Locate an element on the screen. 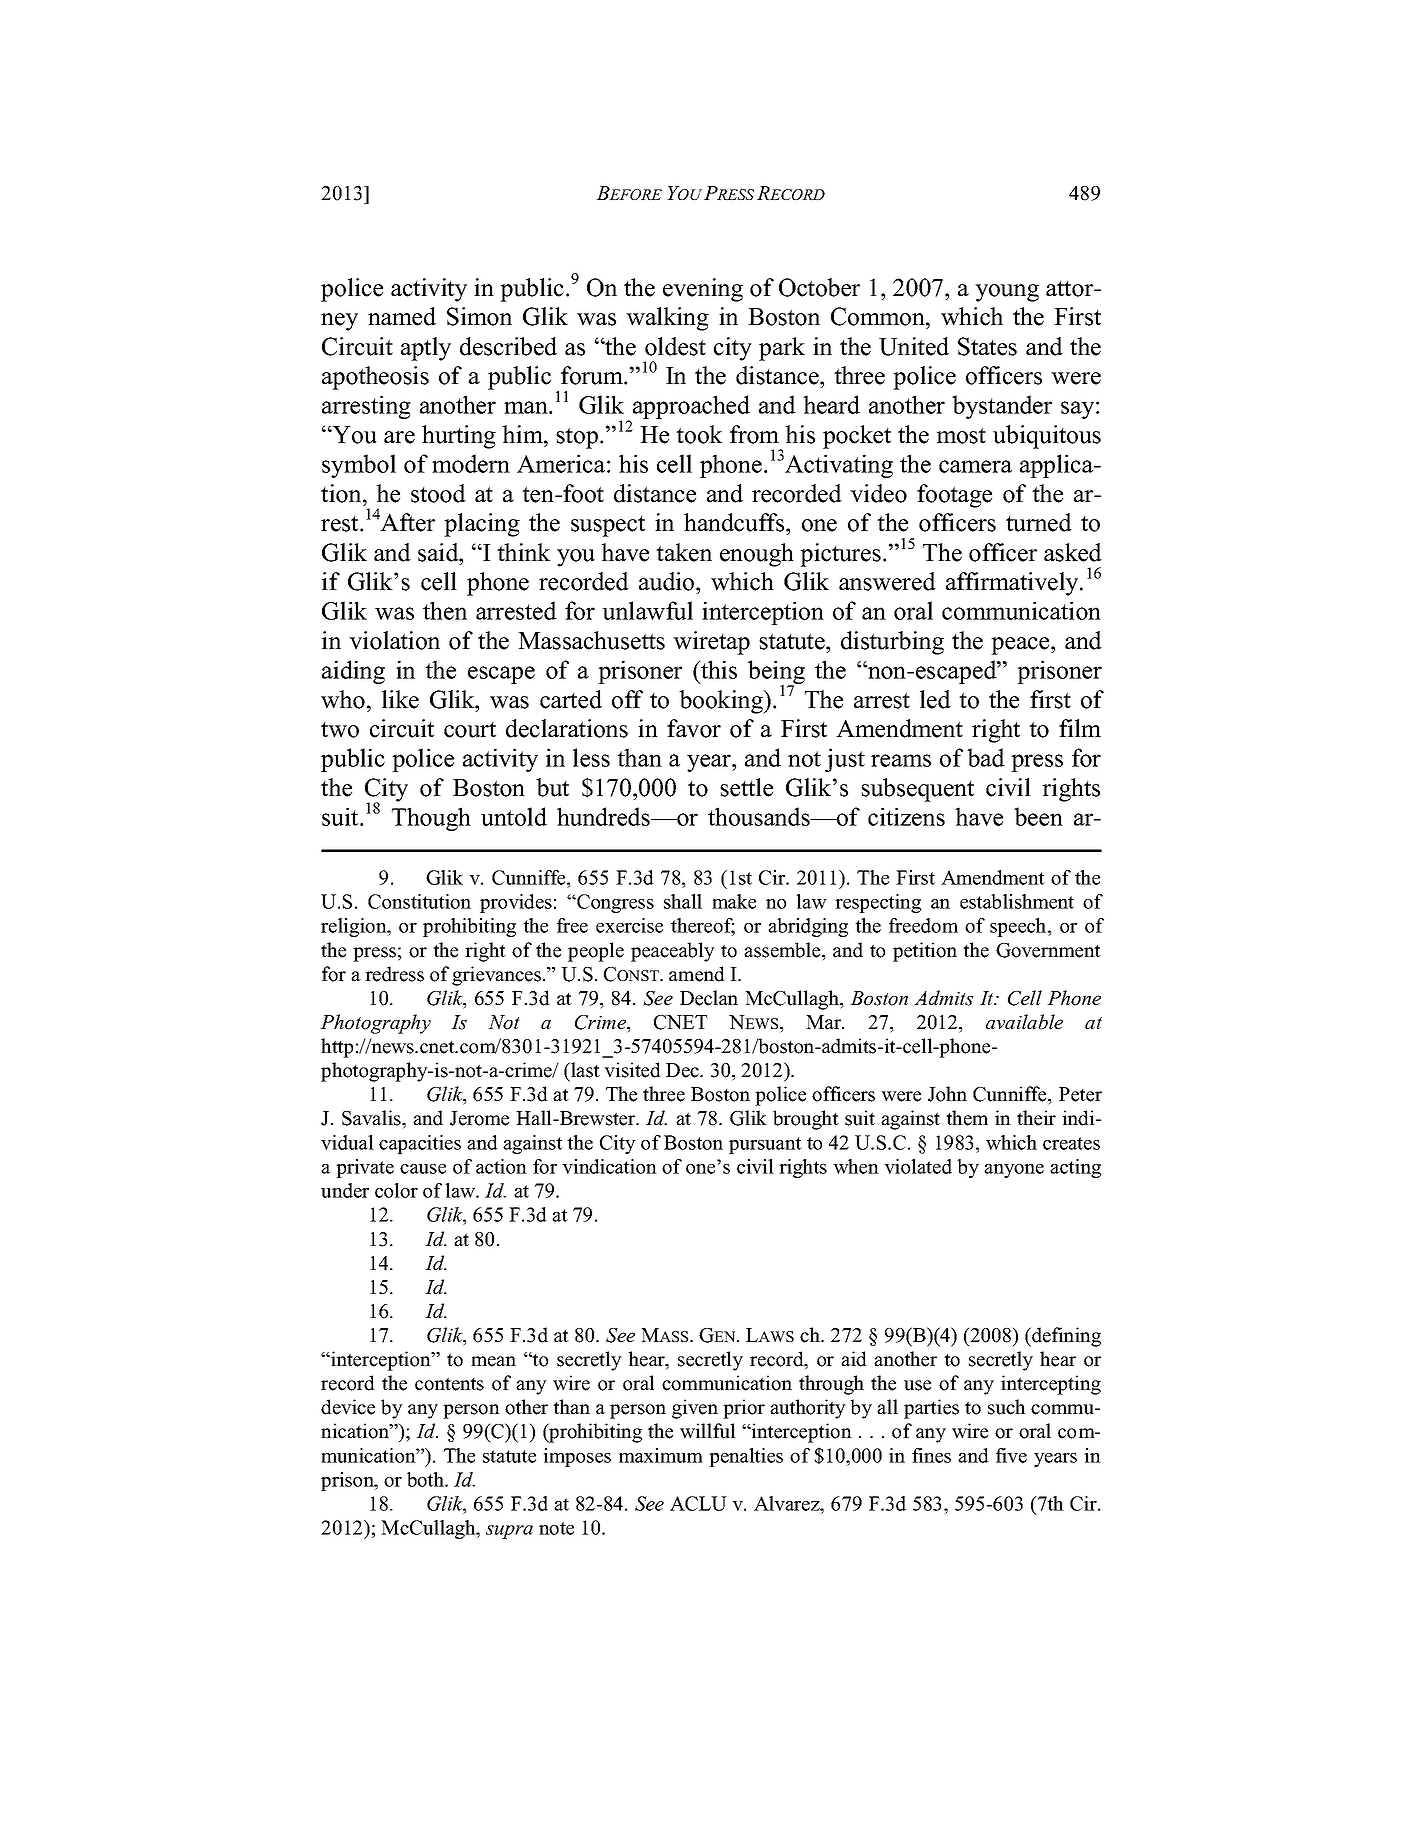 Image resolution: width=1423 pixels, height=1842 pixels. disturbing is located at coordinates (892, 643).
